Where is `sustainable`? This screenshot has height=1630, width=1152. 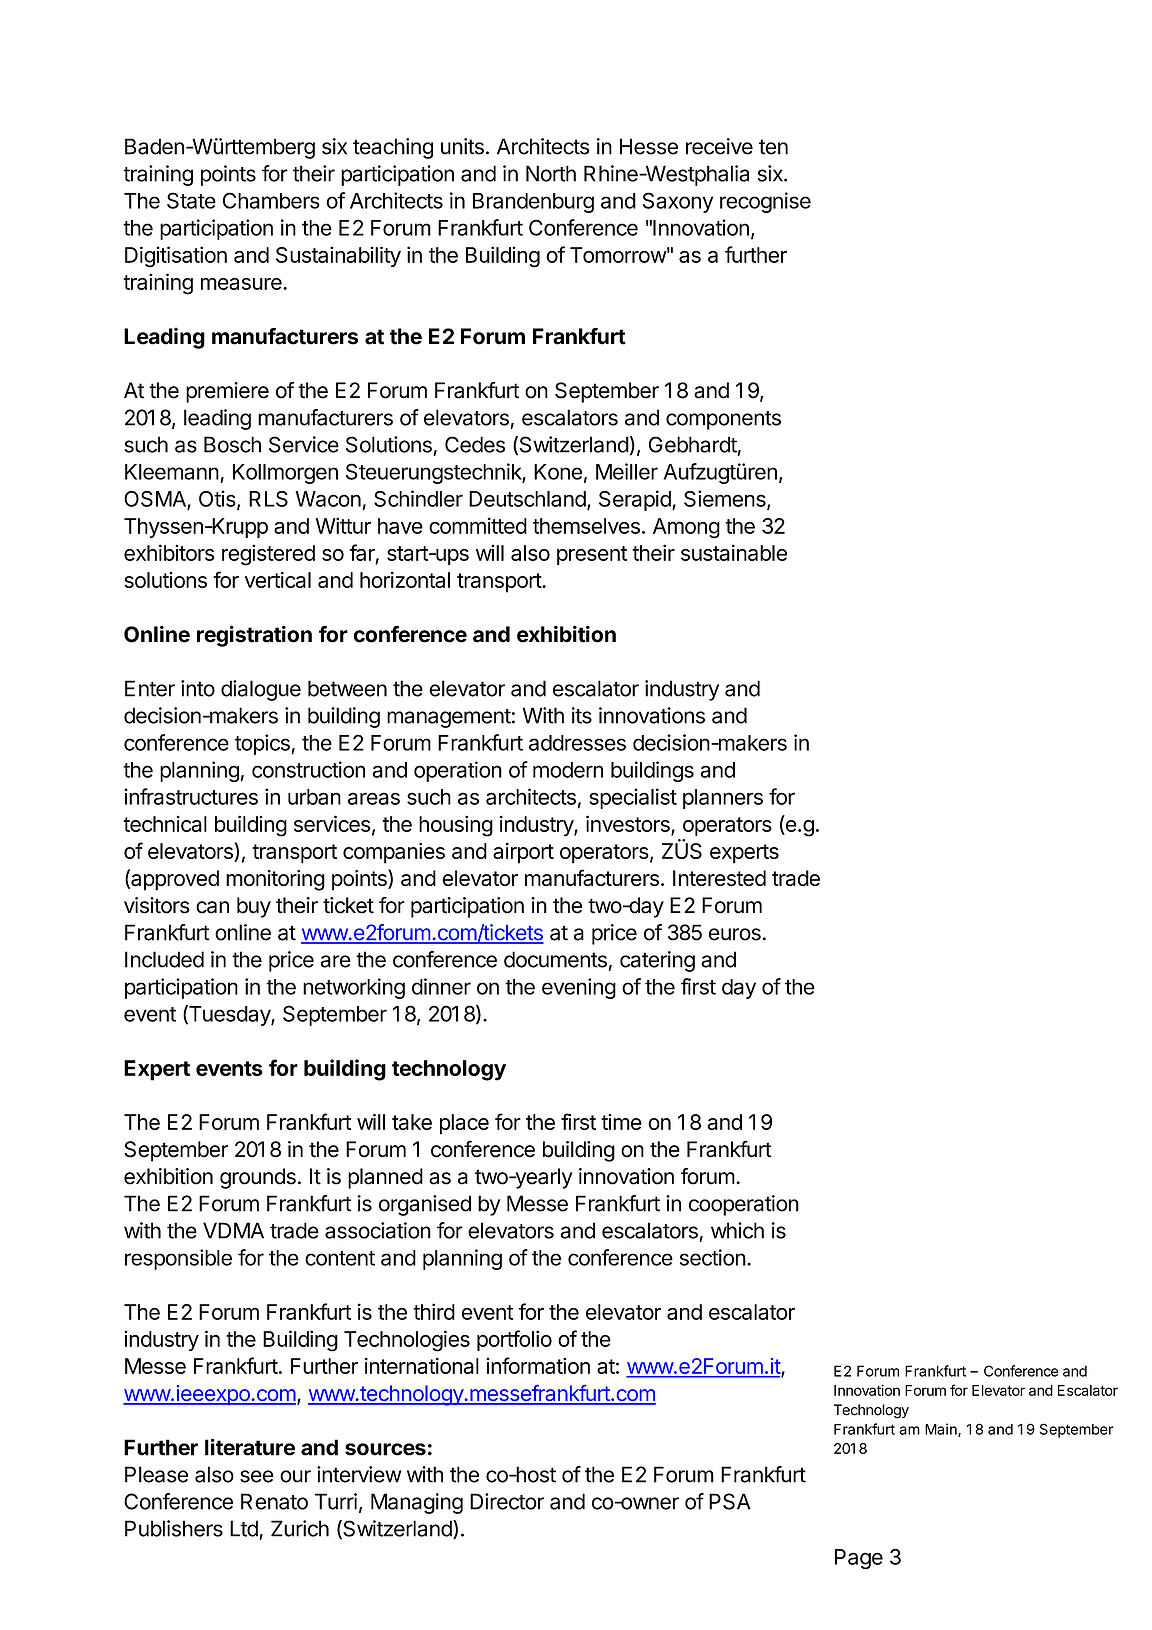
sustainable is located at coordinates (734, 552).
